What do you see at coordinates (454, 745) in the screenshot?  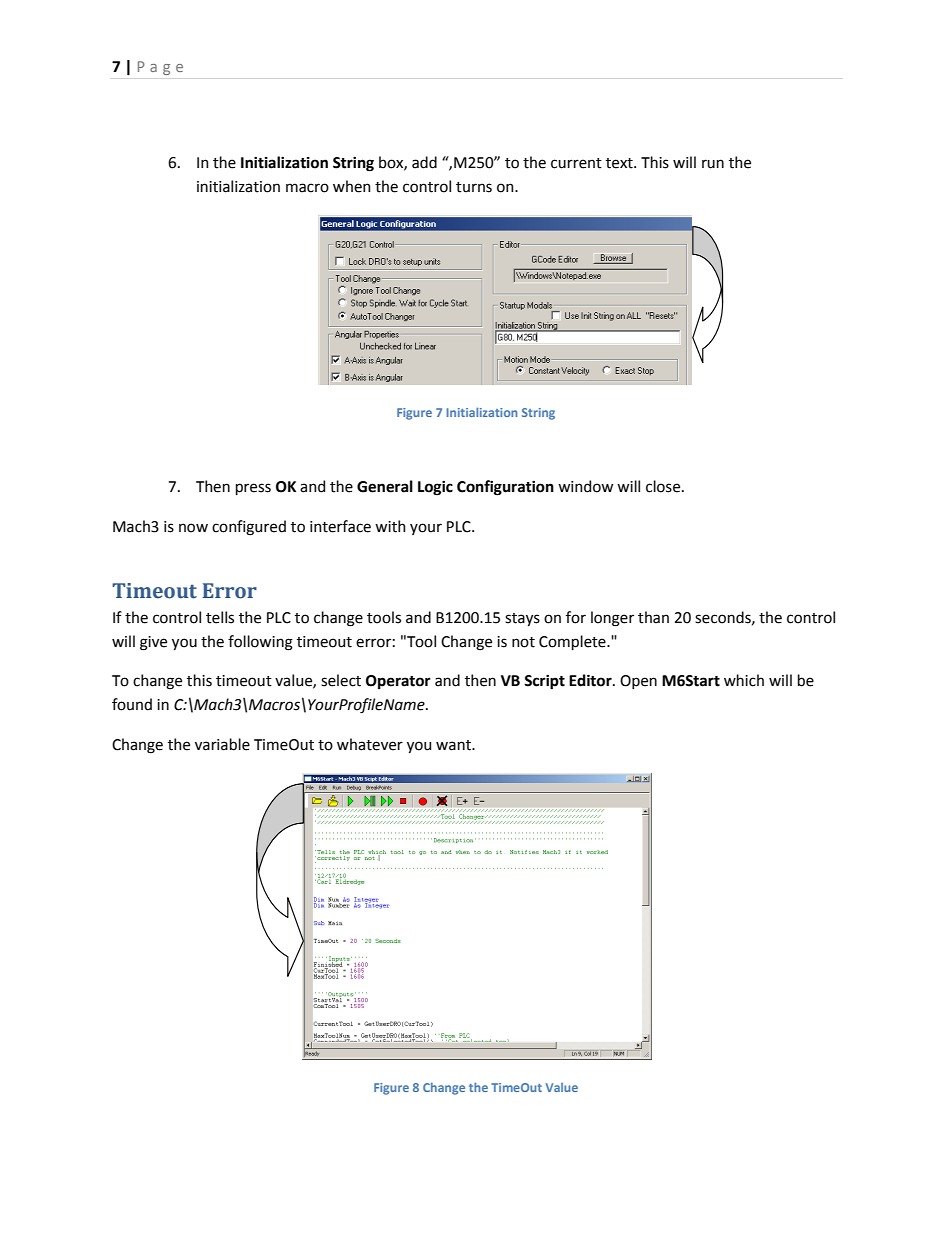 I see `want` at bounding box center [454, 745].
